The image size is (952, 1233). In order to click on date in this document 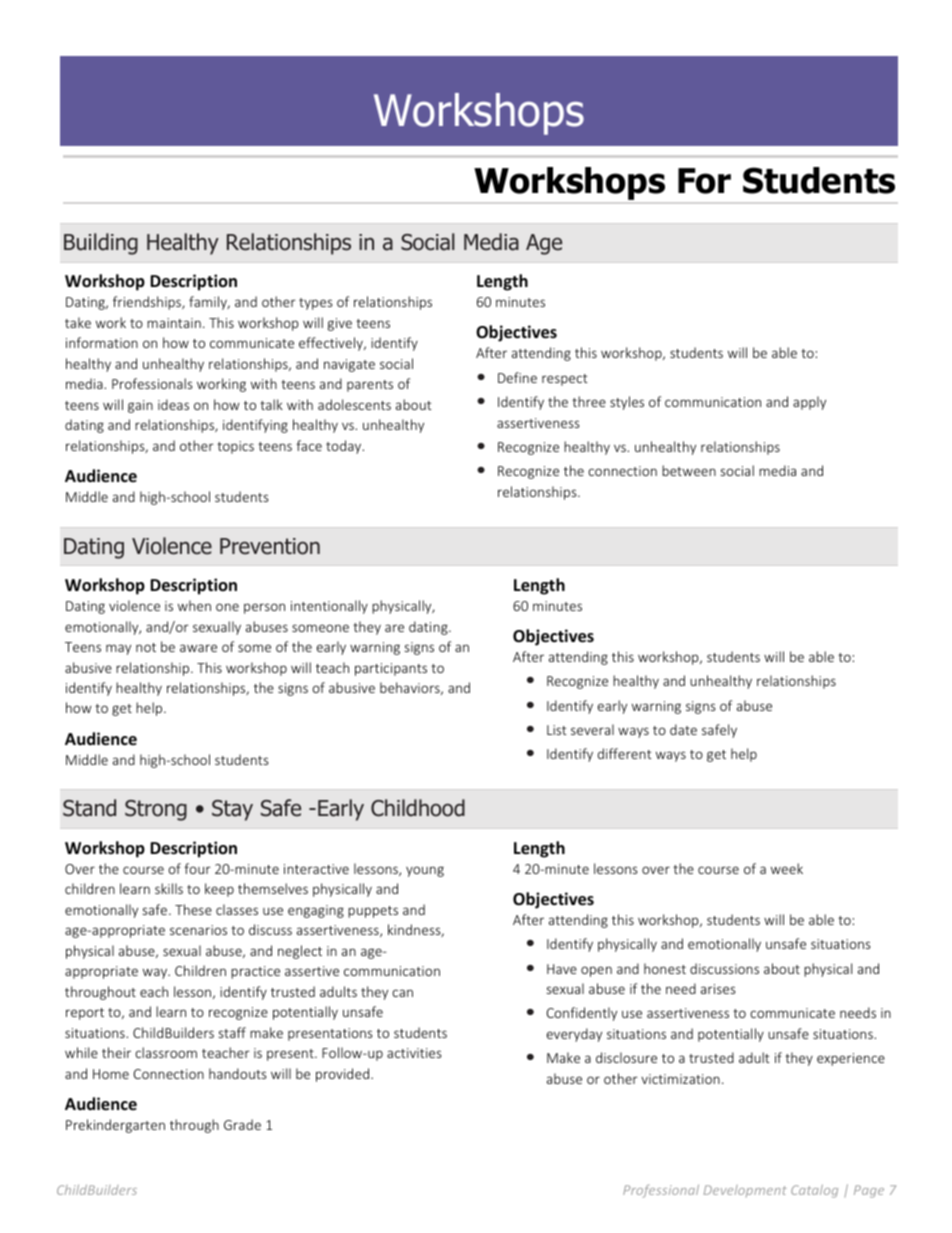, I will do `click(683, 729)`.
